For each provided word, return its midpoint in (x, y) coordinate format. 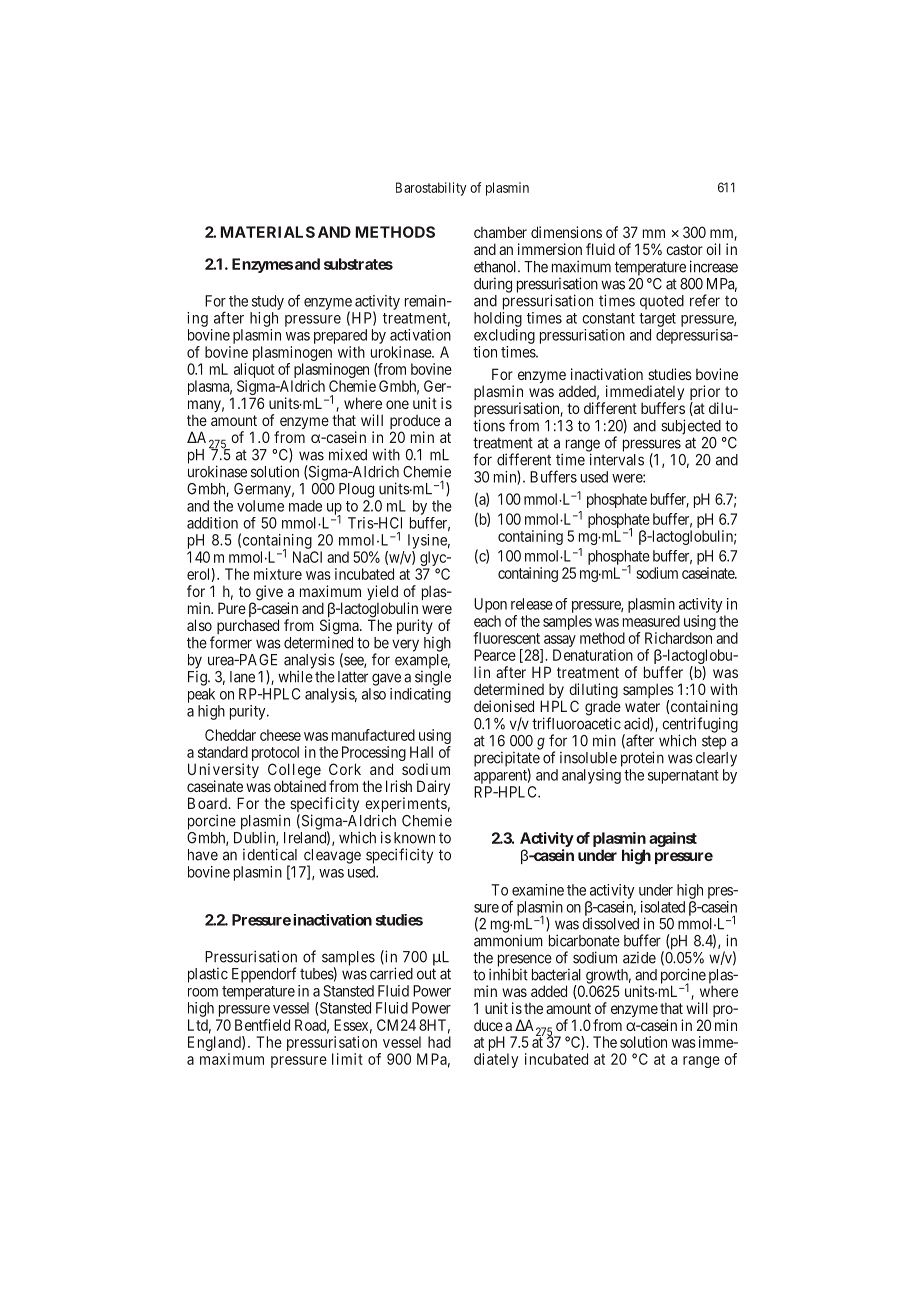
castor (684, 249)
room (203, 992)
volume (260, 506)
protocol (275, 755)
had (439, 1042)
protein (642, 759)
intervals (617, 459)
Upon (490, 605)
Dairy (433, 787)
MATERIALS (268, 232)
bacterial (556, 975)
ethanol (496, 267)
